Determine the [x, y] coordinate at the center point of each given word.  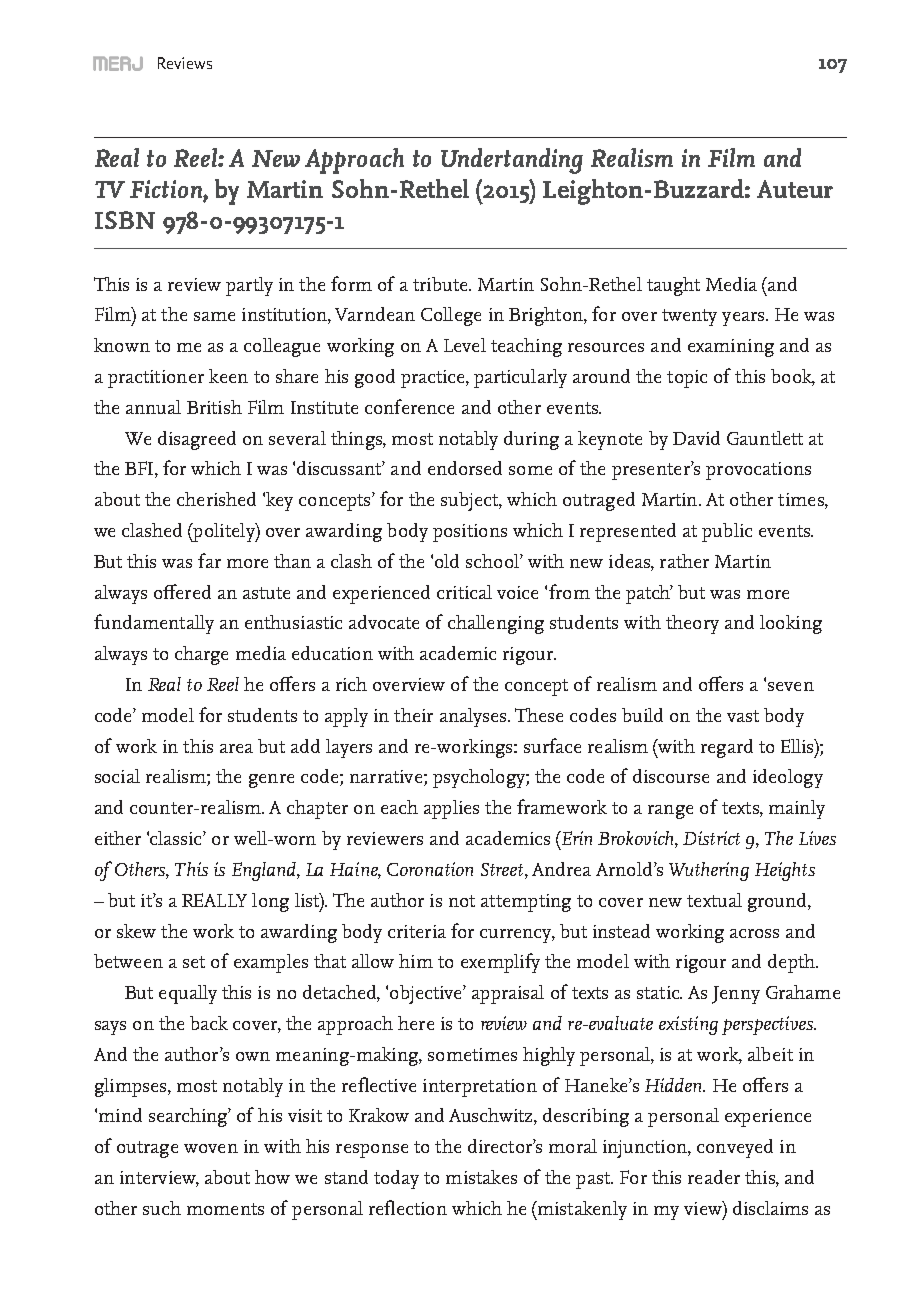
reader [714, 1177]
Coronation [430, 869]
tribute [441, 284]
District [711, 838]
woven [211, 1148]
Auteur [795, 189]
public [727, 532]
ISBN [125, 220]
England [265, 871]
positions [470, 533]
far [209, 560]
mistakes [481, 1177]
